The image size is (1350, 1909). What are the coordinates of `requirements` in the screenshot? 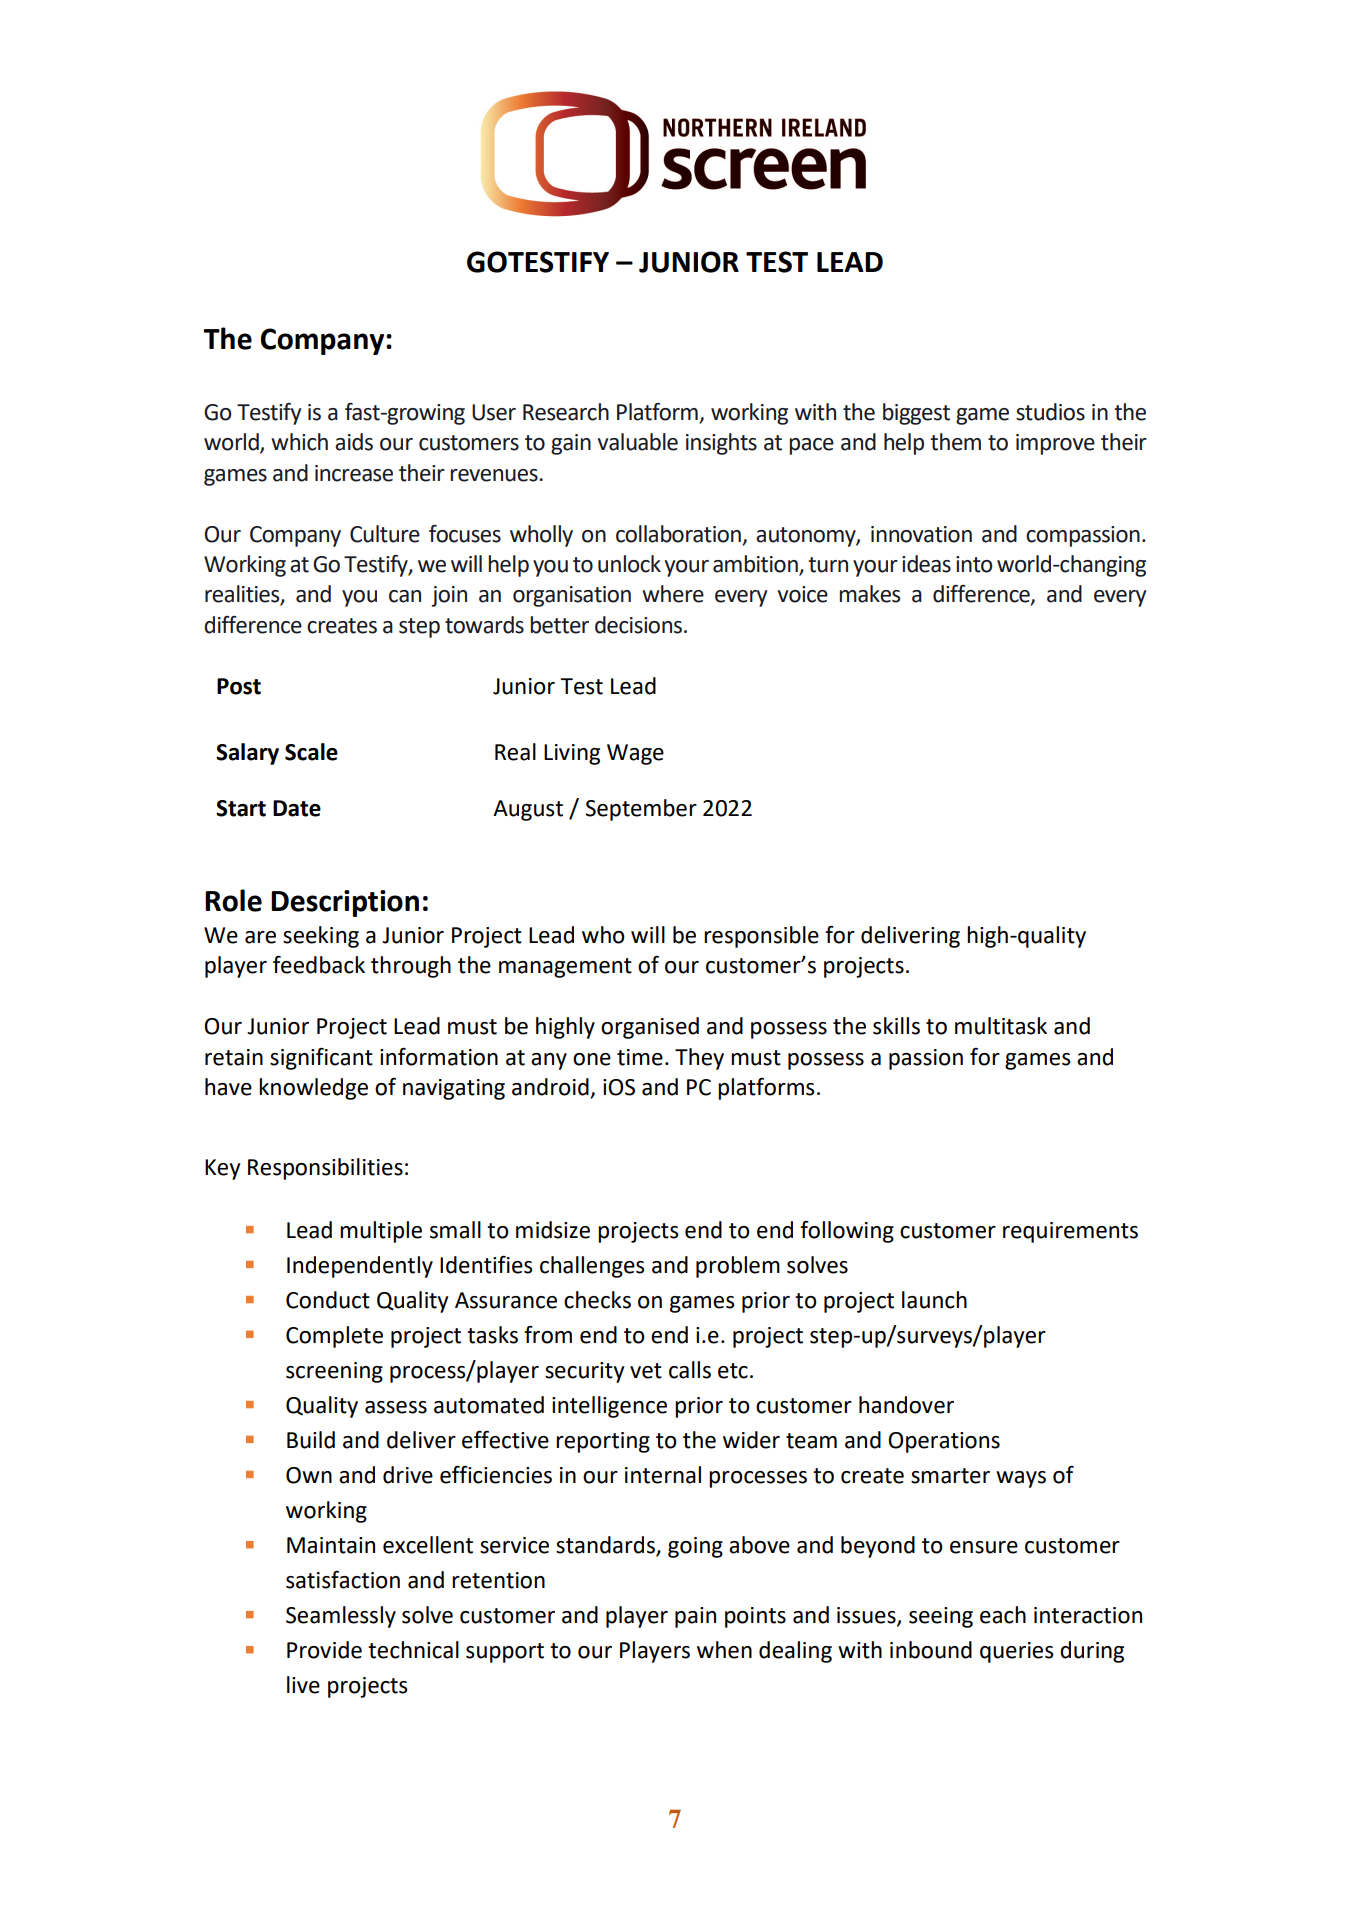 It's located at (1070, 1232).
